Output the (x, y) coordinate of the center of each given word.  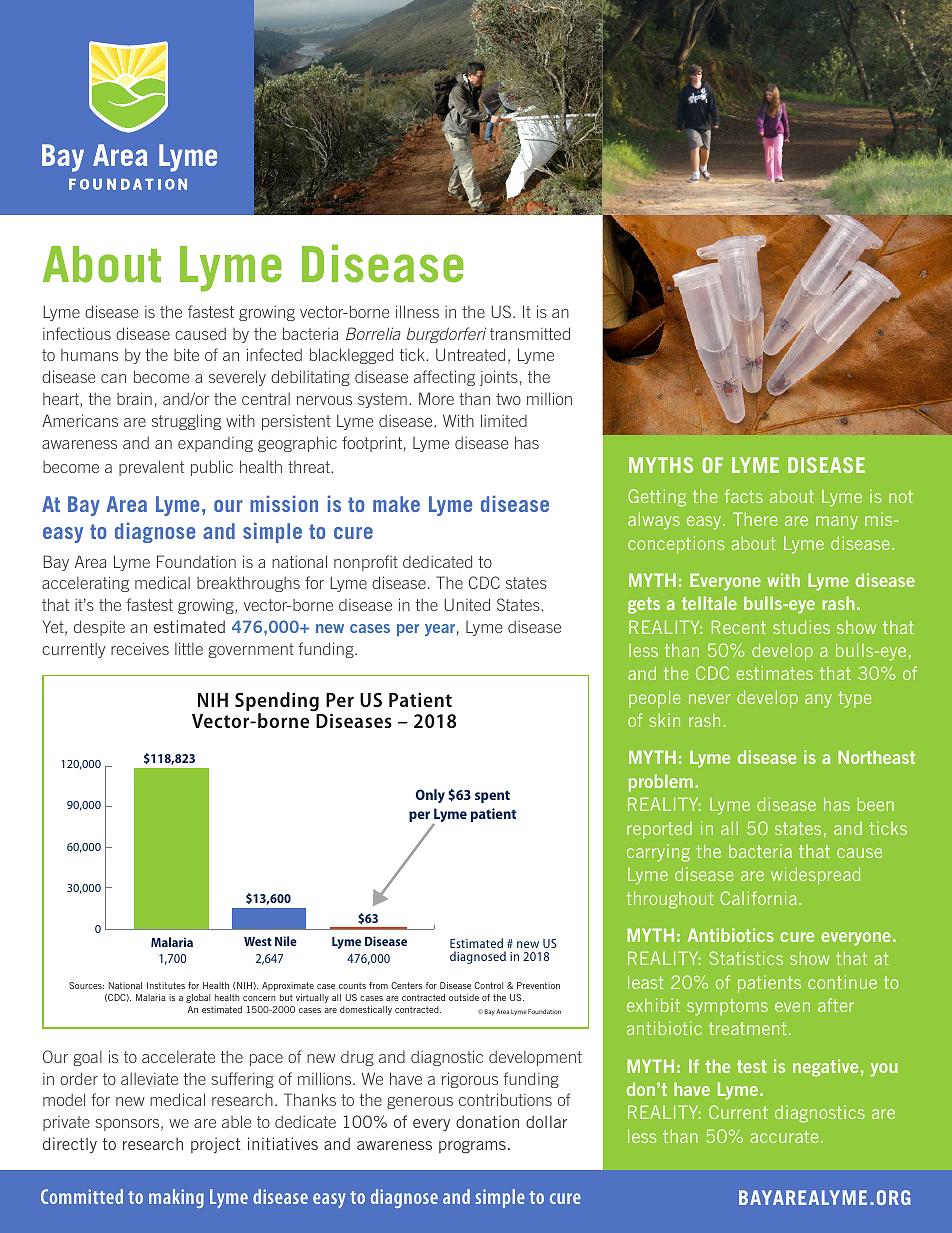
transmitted (530, 333)
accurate (784, 1136)
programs (472, 1147)
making (176, 1198)
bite (186, 354)
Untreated (470, 354)
